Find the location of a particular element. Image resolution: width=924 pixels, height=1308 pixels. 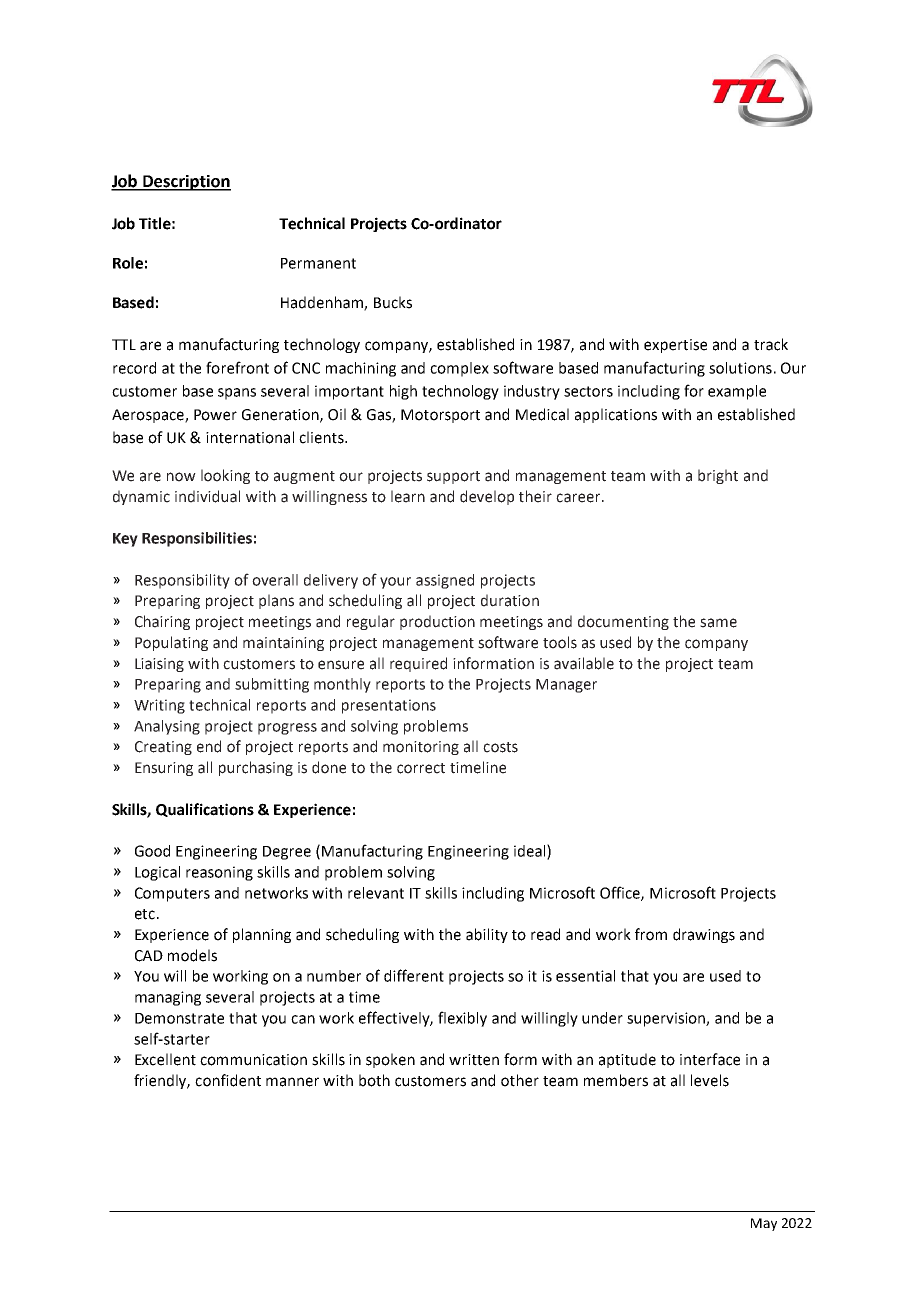

bright is located at coordinates (718, 476).
